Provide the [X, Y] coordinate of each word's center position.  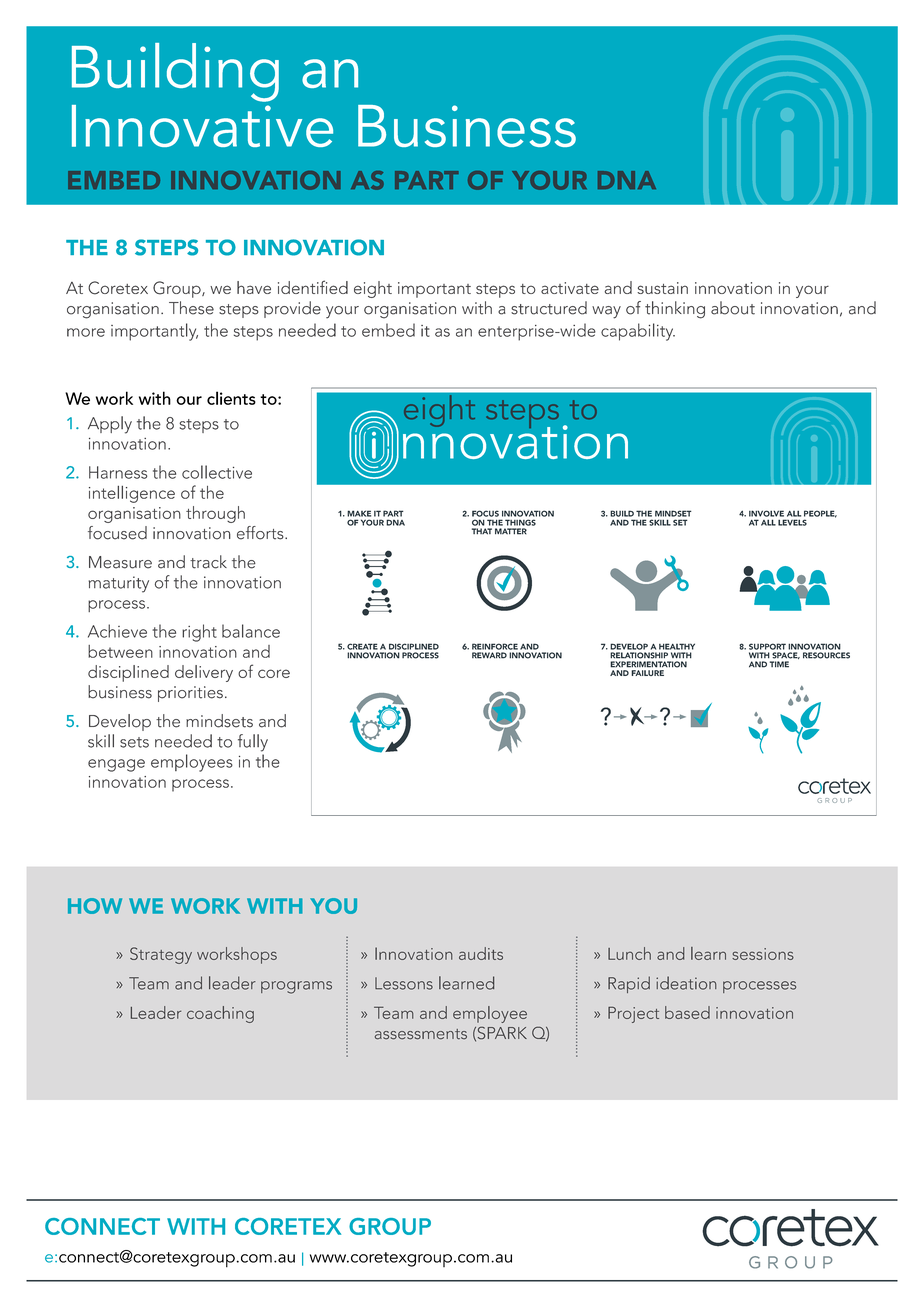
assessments [421, 1034]
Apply [110, 425]
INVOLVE [766, 513]
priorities [190, 694]
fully [253, 743]
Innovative [202, 126]
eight [373, 289]
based [687, 1012]
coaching [220, 1014]
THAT [482, 531]
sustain [662, 288]
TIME [779, 664]
